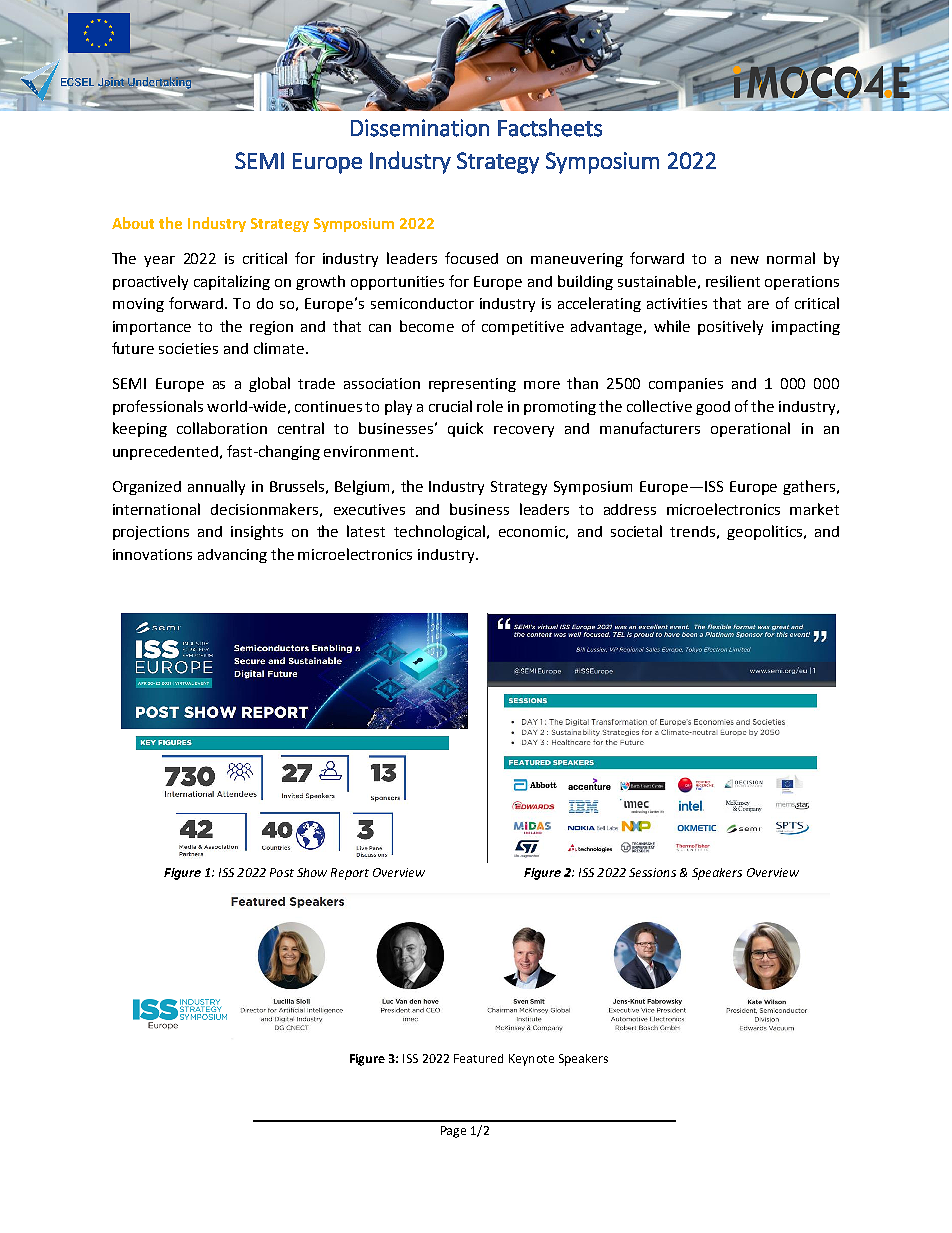 This screenshot has width=952, height=1233. What do you see at coordinates (764, 532) in the screenshot?
I see `geopolitics` at bounding box center [764, 532].
